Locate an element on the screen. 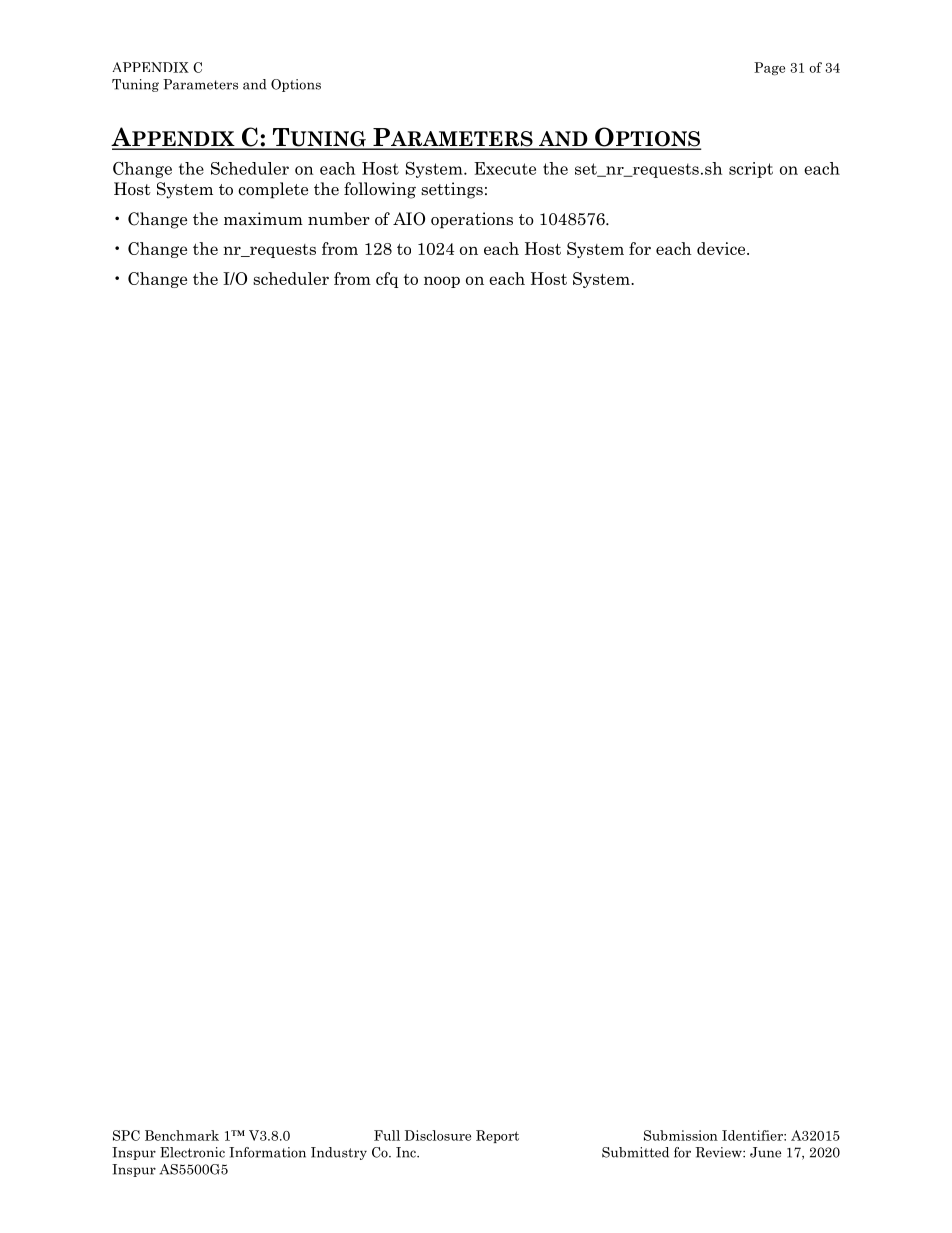  Electronic is located at coordinates (192, 1152).
